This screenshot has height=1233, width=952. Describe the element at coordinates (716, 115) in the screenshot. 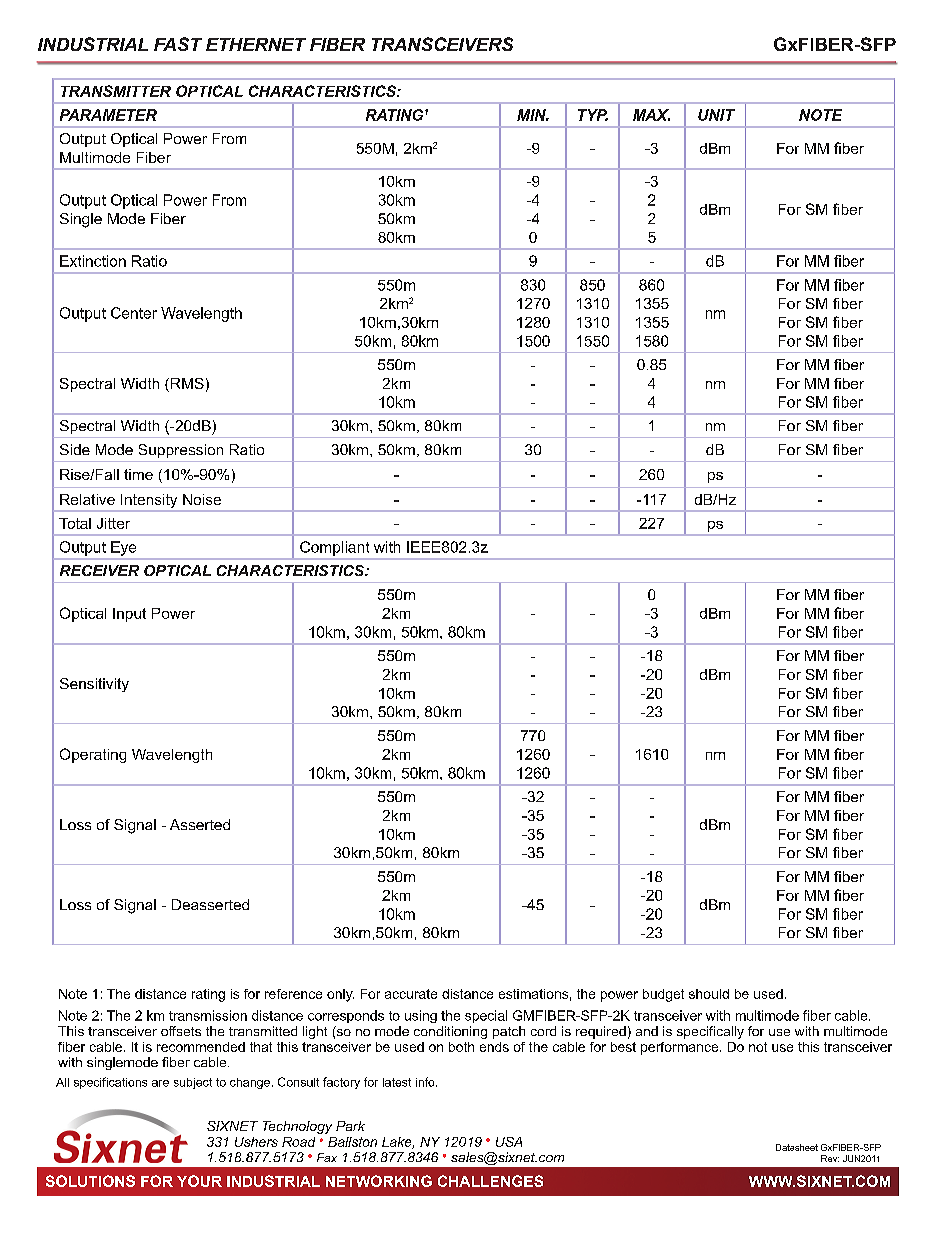

I see `UNIT` at that location.
